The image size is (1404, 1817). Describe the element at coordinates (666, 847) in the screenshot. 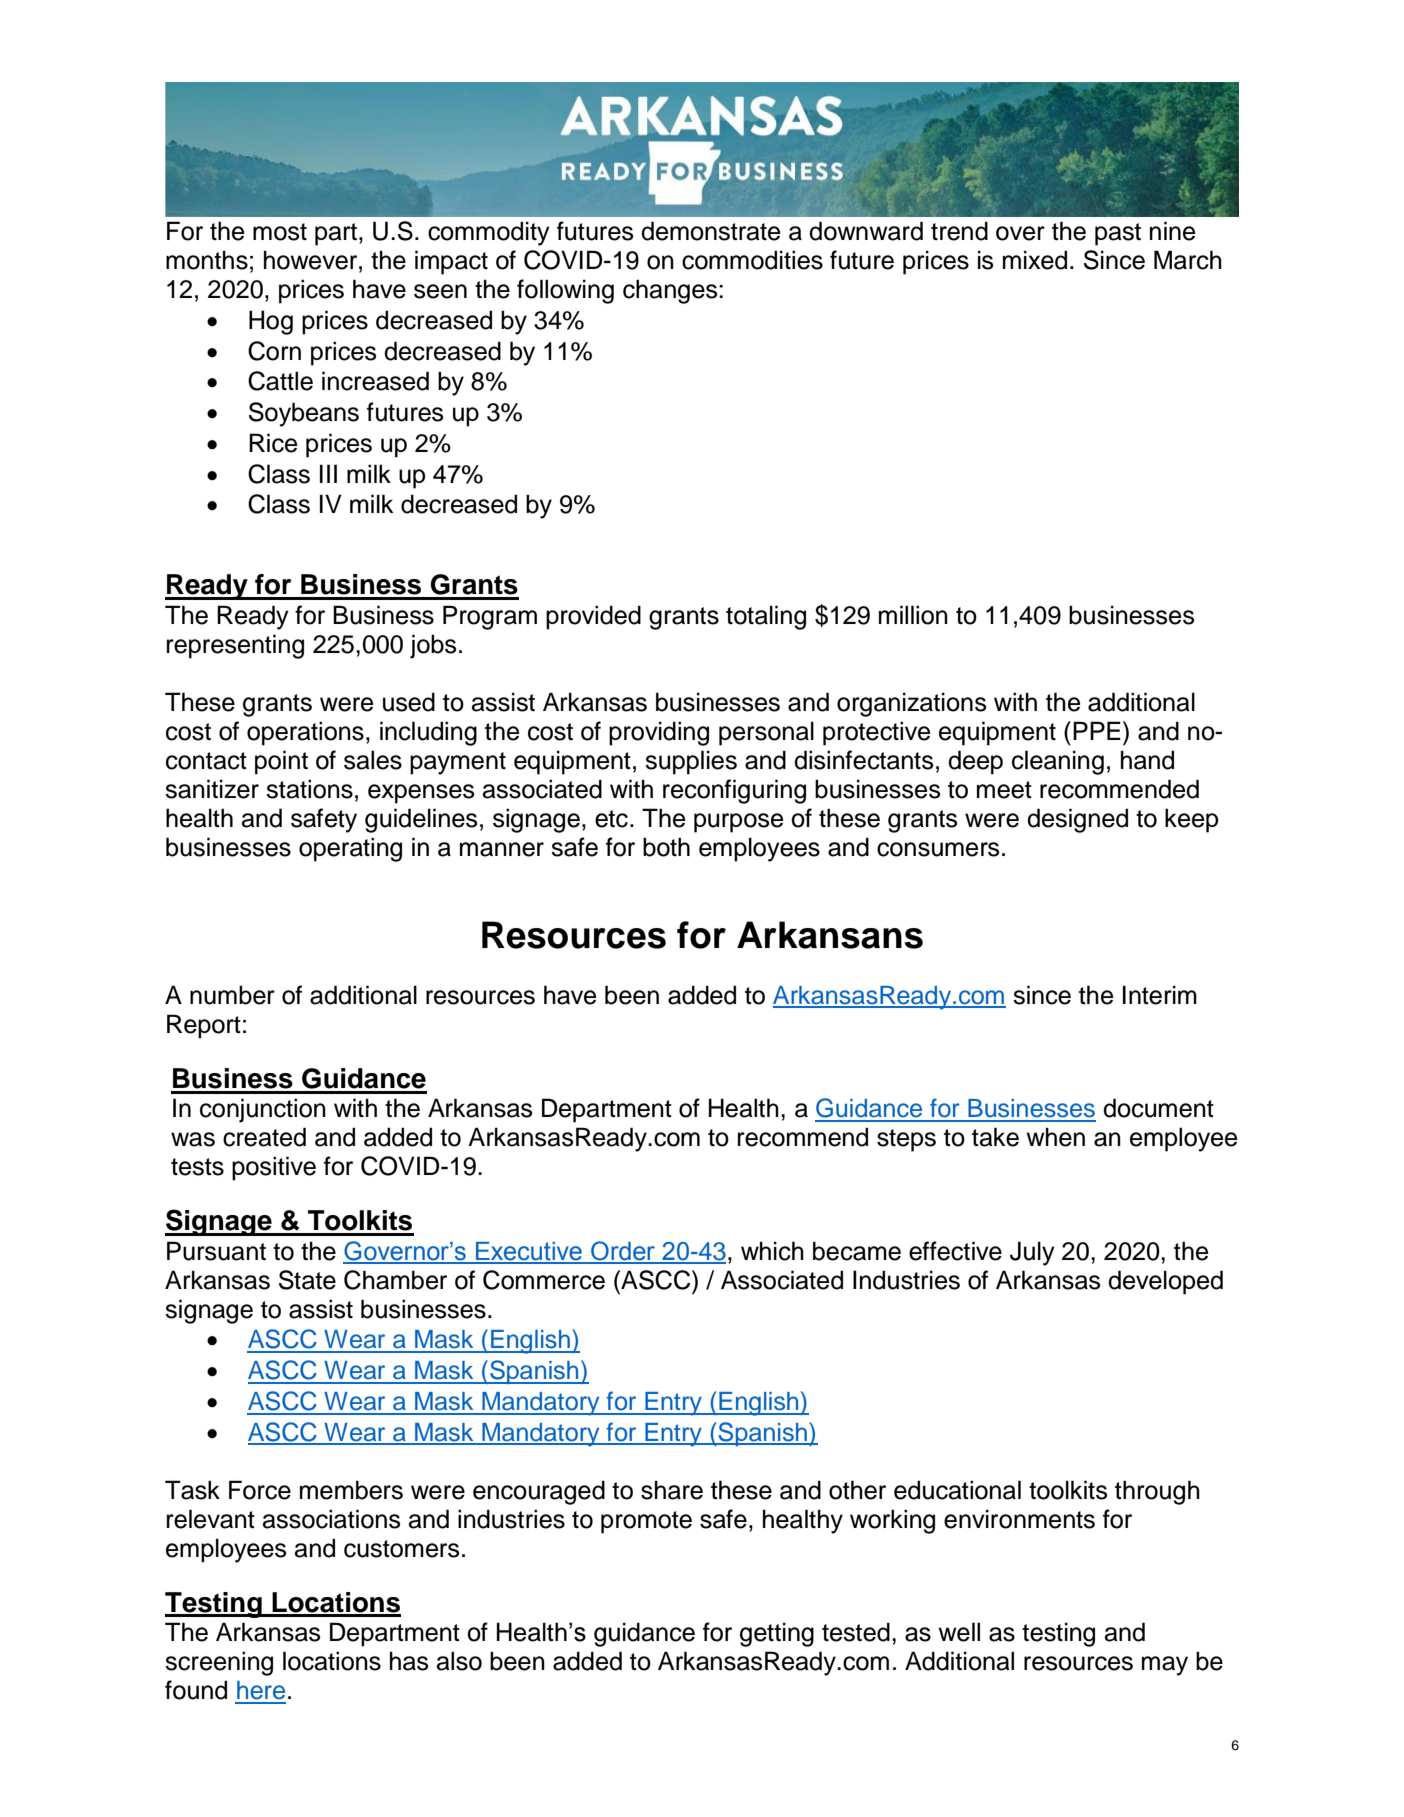

I see `both` at that location.
